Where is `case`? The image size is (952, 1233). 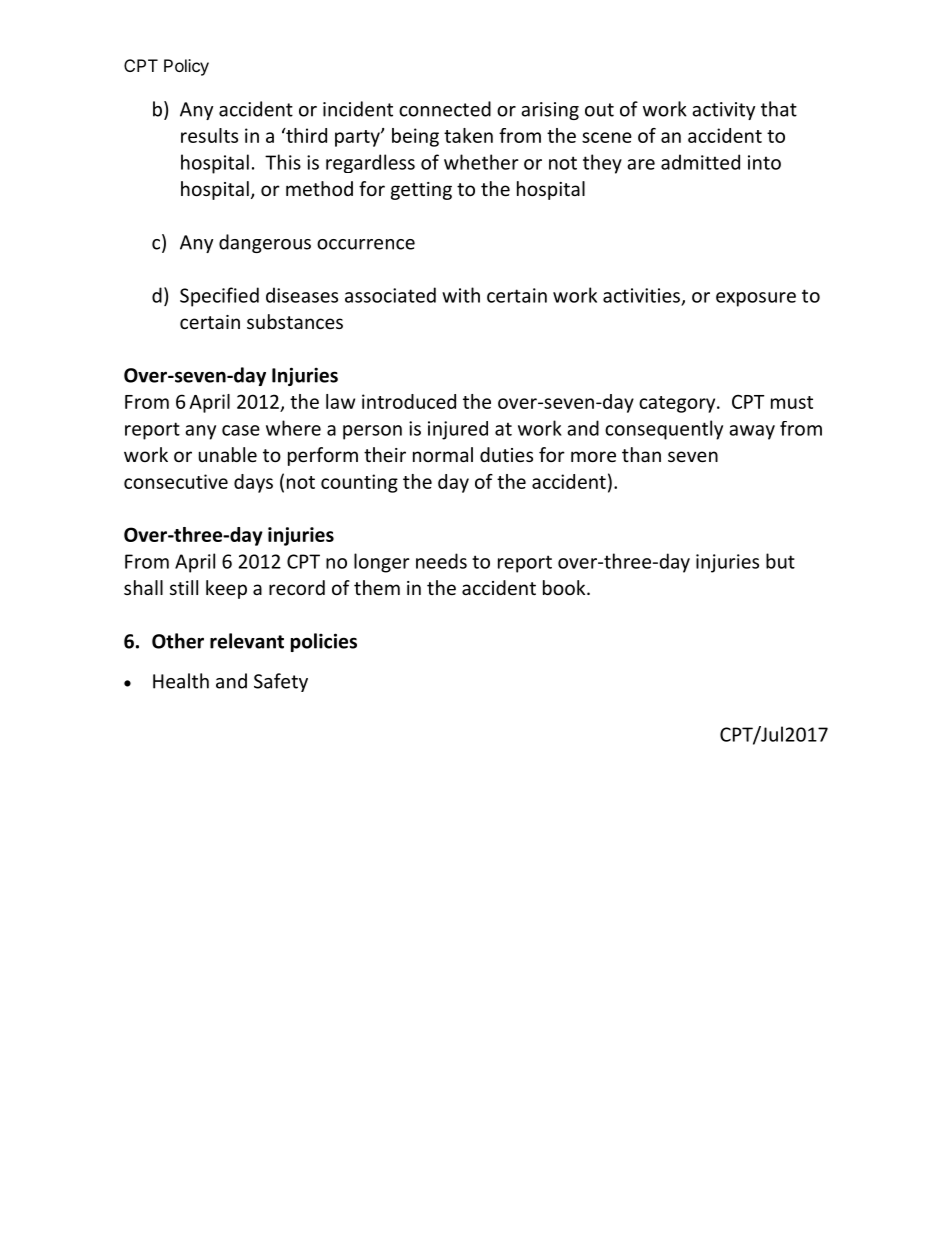 case is located at coordinates (241, 430).
